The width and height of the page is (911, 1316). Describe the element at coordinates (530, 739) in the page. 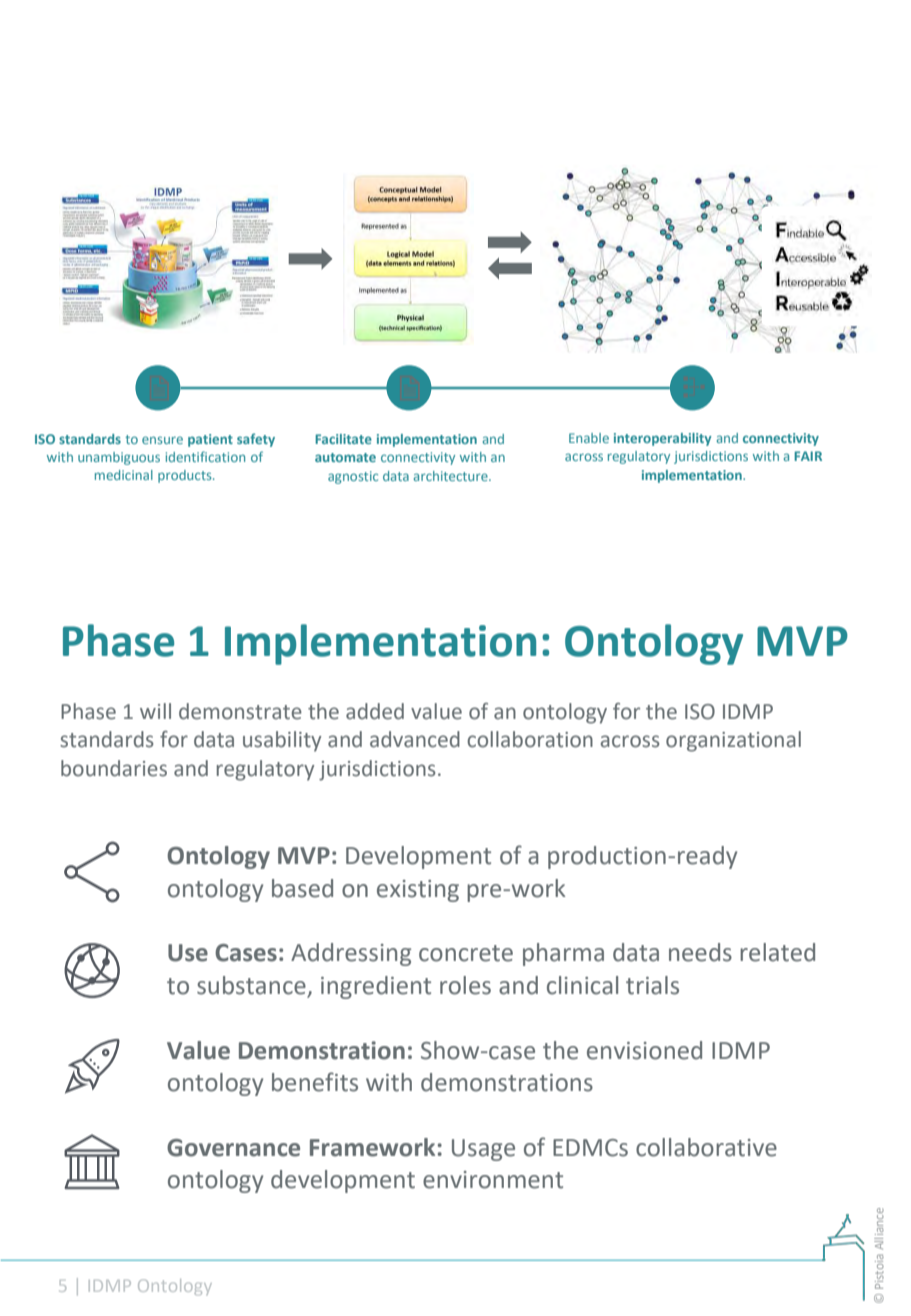

I see `collaboration` at that location.
